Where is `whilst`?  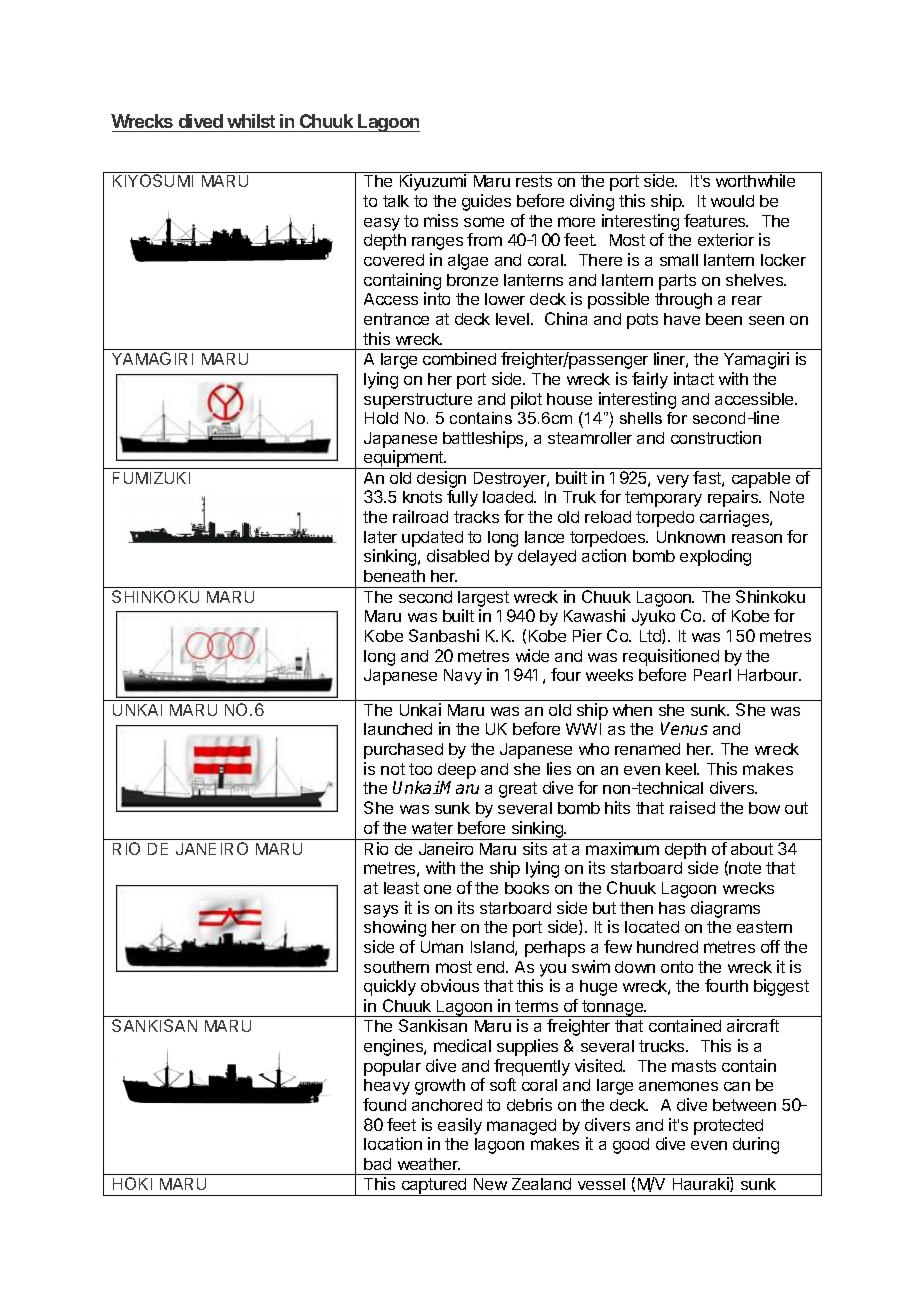
whilst is located at coordinates (251, 121).
